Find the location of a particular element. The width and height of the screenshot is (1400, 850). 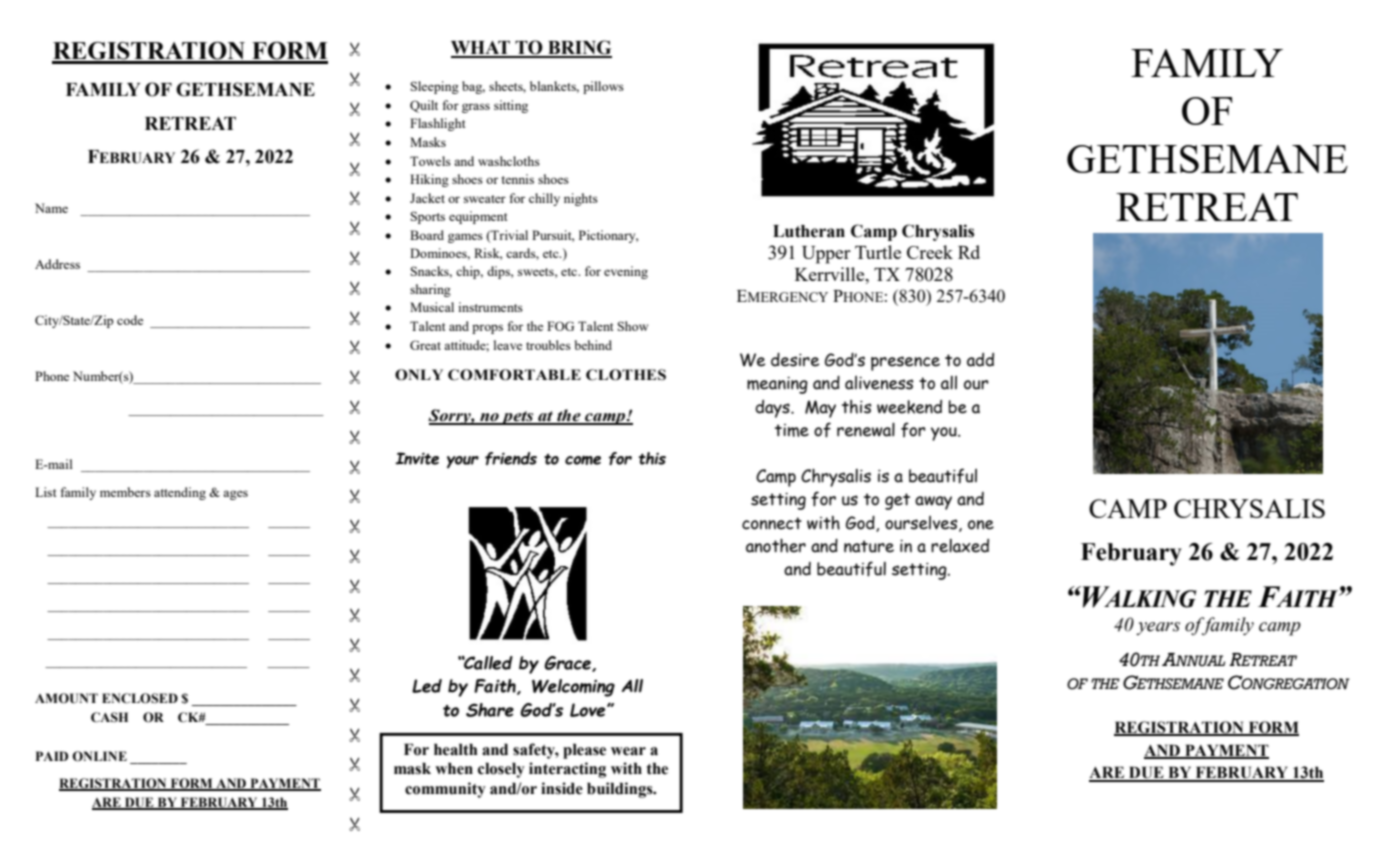

Creek is located at coordinates (930, 252).
